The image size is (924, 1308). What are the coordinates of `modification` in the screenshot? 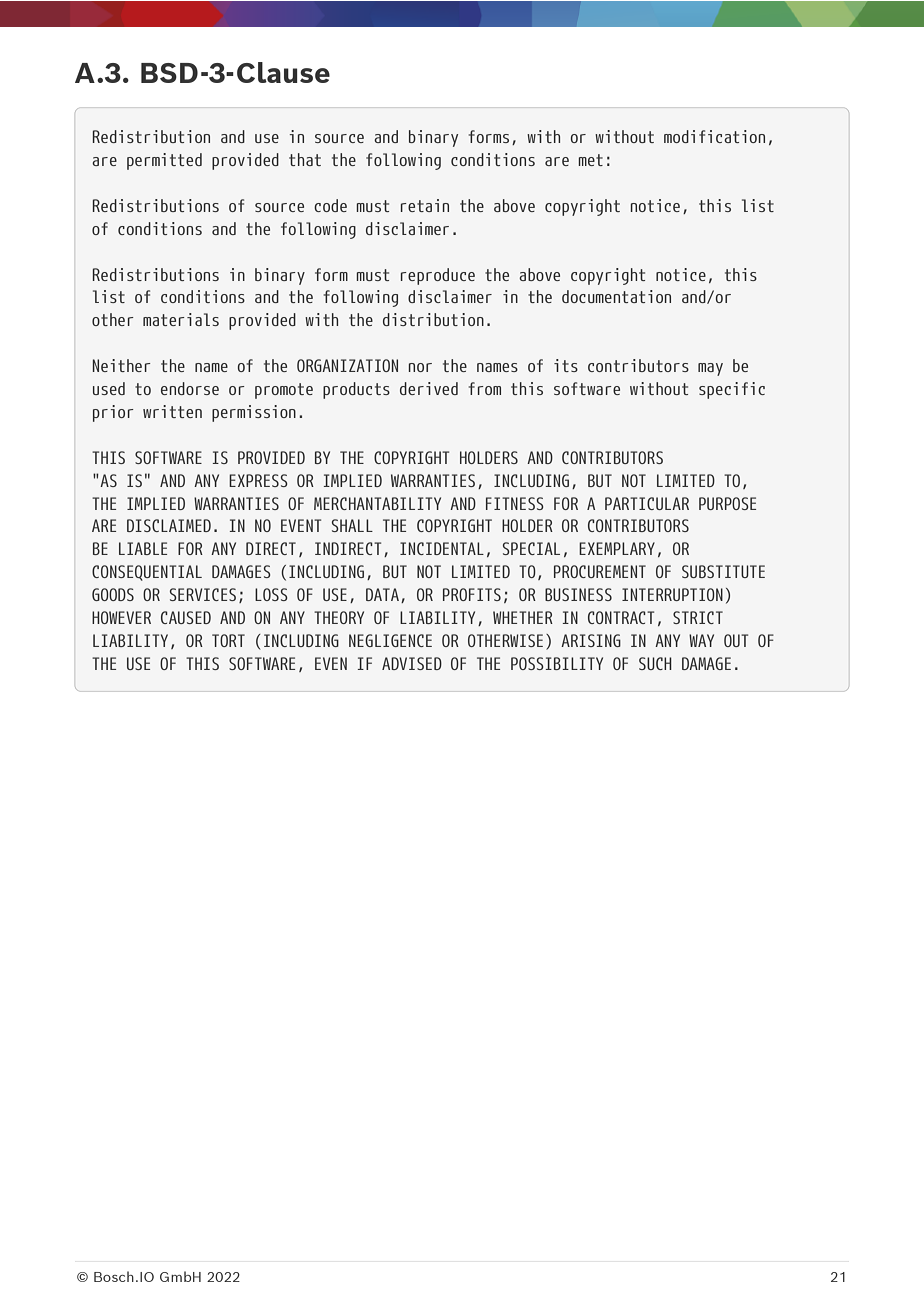 It's located at (714, 136).
